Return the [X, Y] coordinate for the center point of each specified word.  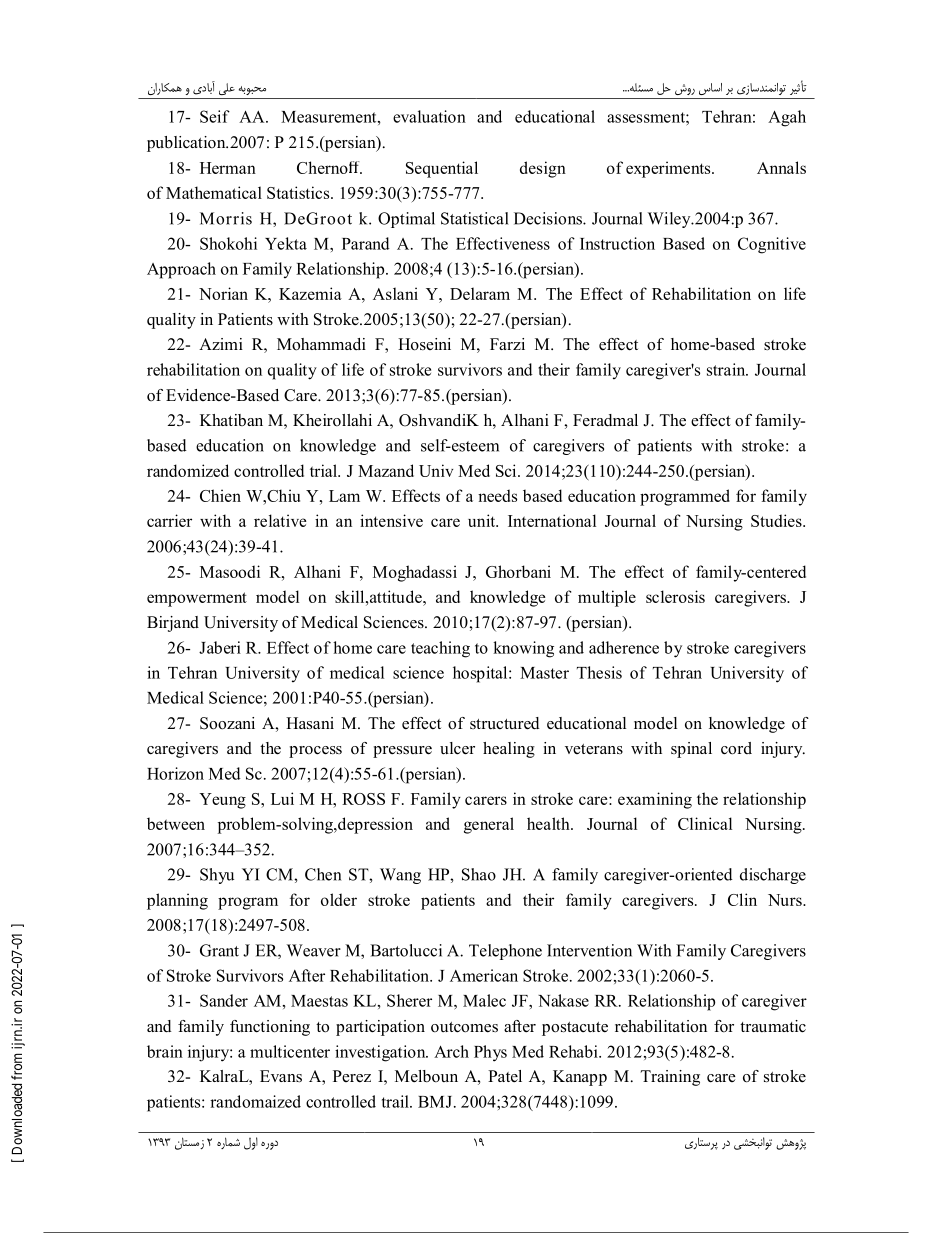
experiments [669, 169]
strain [727, 369]
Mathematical [214, 192]
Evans [281, 1076]
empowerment [197, 599]
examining [655, 800]
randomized [188, 470]
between [176, 823]
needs [497, 495]
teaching [440, 649]
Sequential [442, 169]
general [489, 825]
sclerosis [675, 596]
